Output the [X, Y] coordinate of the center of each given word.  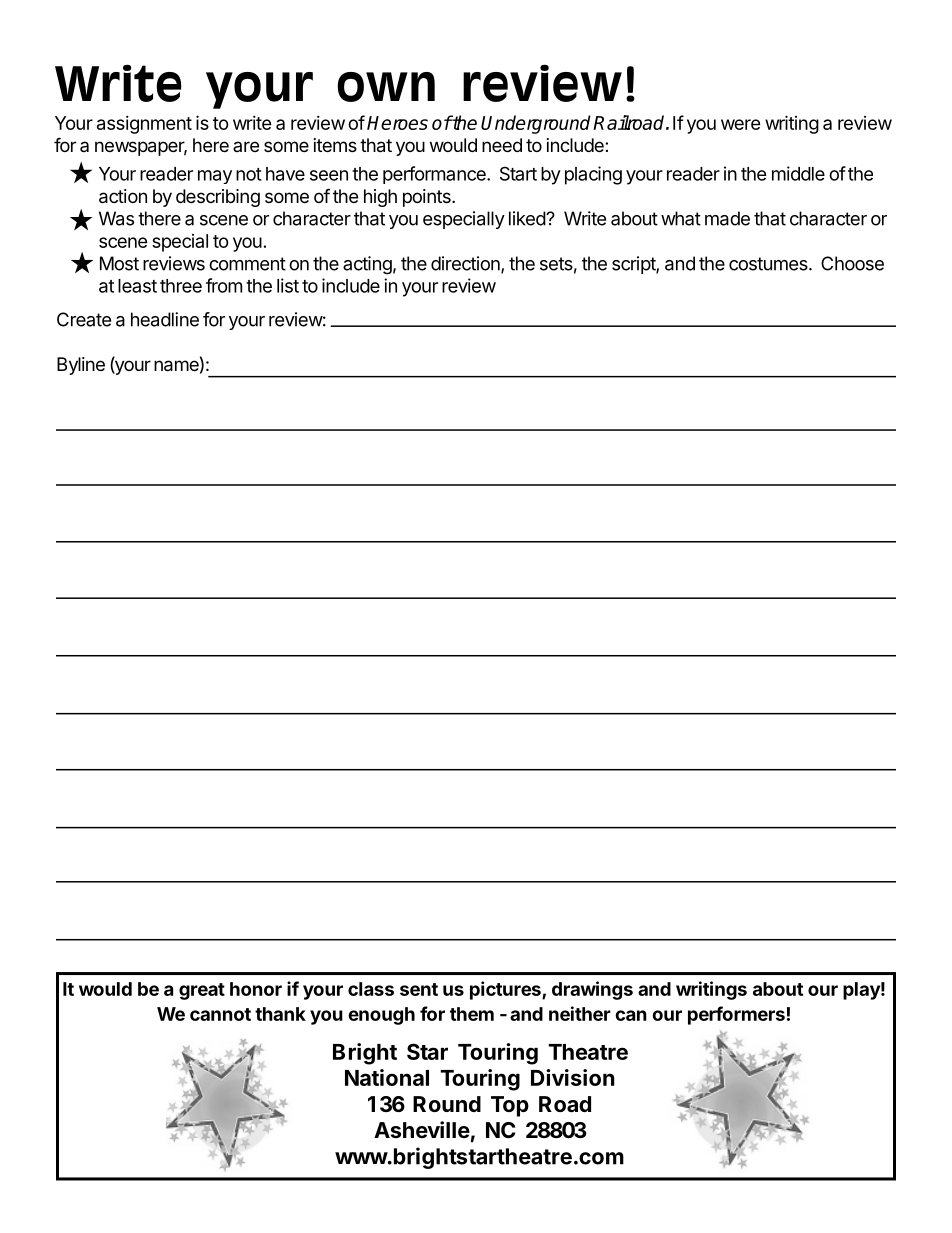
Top [510, 1106]
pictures [506, 990]
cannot [220, 1014]
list [288, 285]
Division [573, 1077]
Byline [81, 366]
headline [165, 319]
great [202, 991]
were [741, 124]
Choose [852, 263]
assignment [144, 125]
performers [736, 1015]
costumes [769, 264]
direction [466, 264]
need [502, 145]
